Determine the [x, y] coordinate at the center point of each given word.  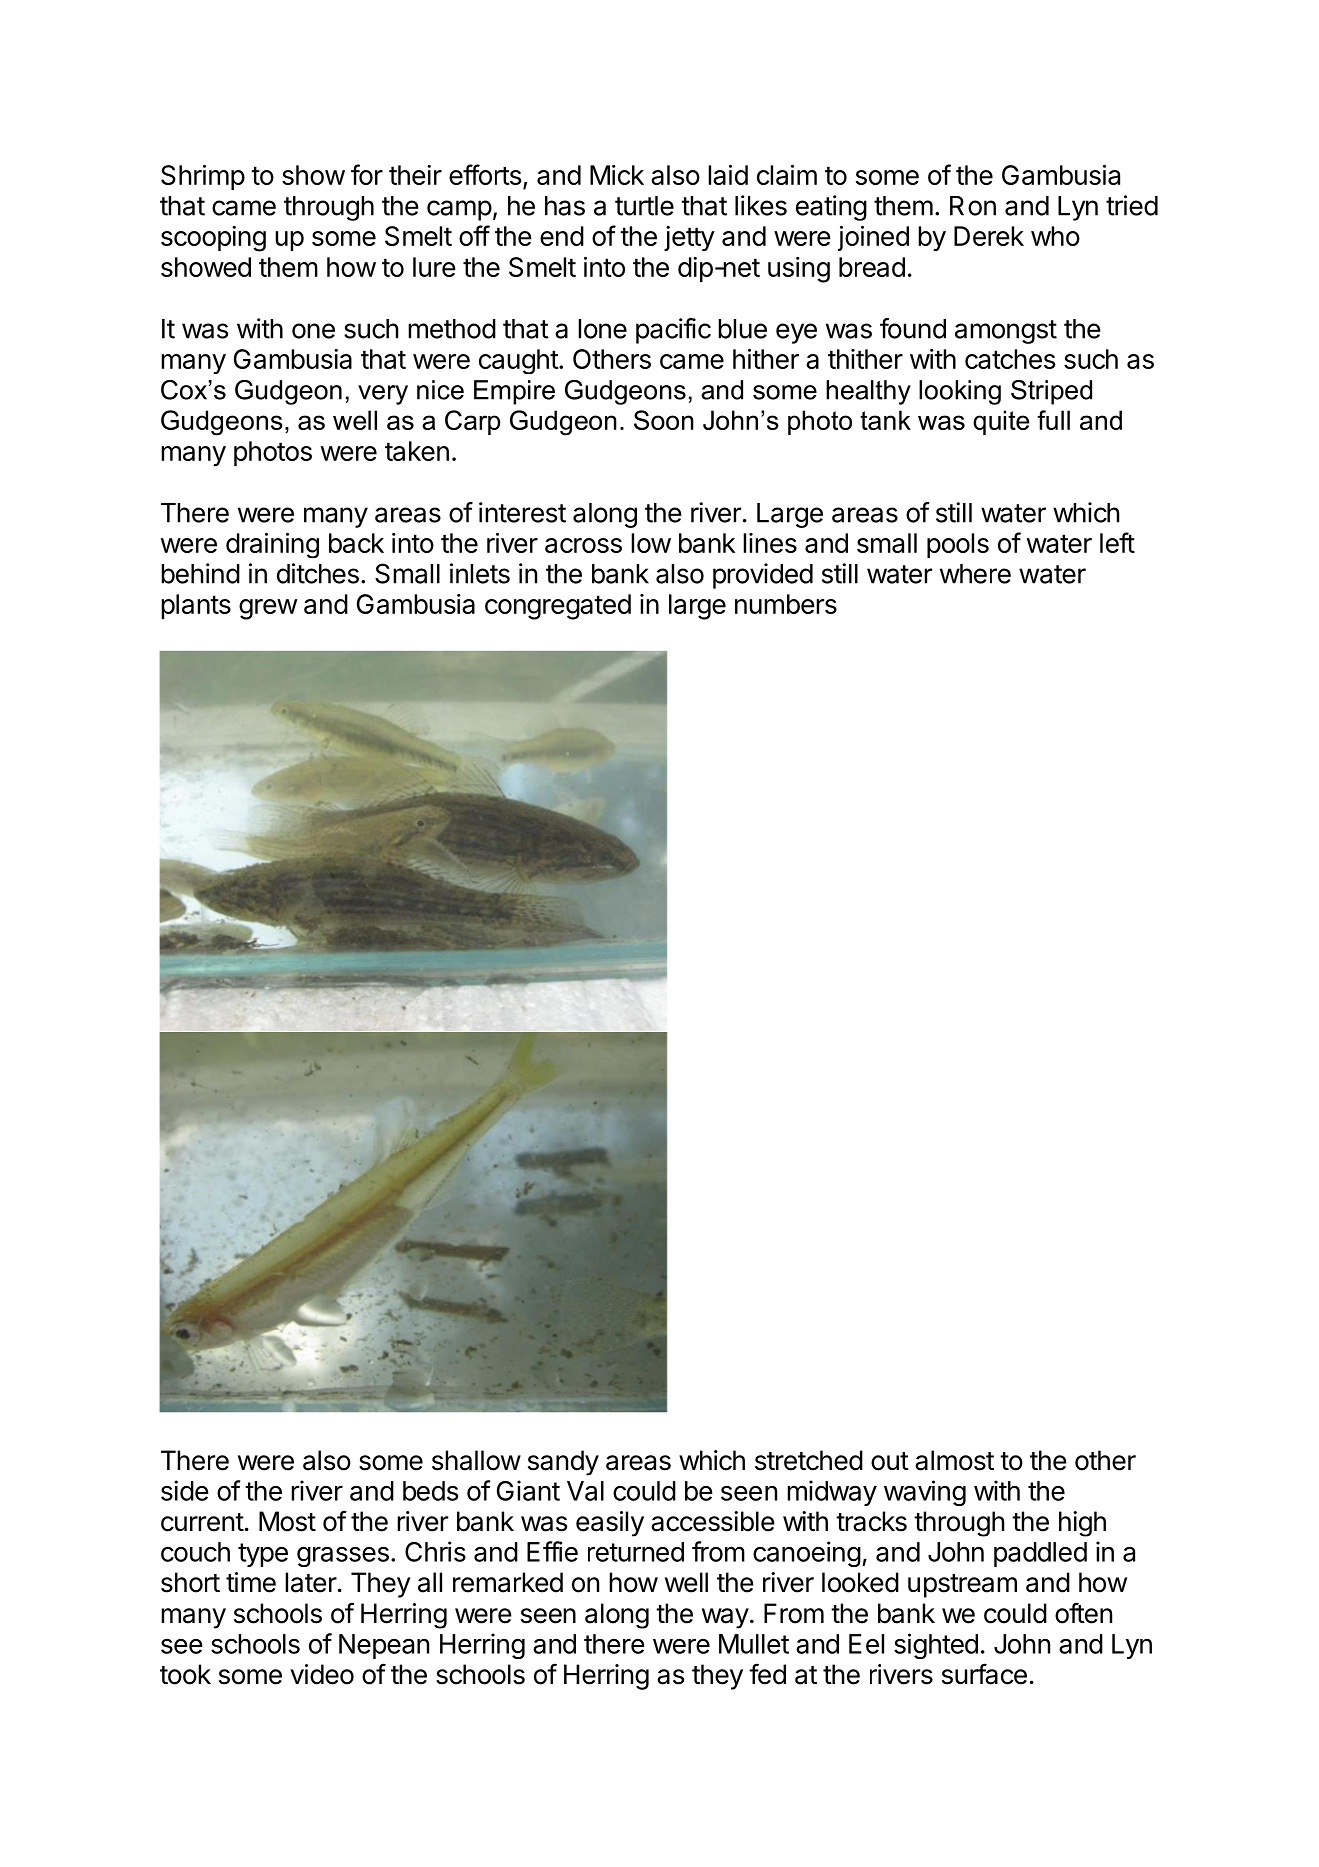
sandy [563, 1463]
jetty [689, 238]
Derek [989, 236]
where [975, 574]
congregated [558, 607]
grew [268, 609]
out [890, 1461]
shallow [476, 1460]
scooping [213, 239]
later [311, 1582]
